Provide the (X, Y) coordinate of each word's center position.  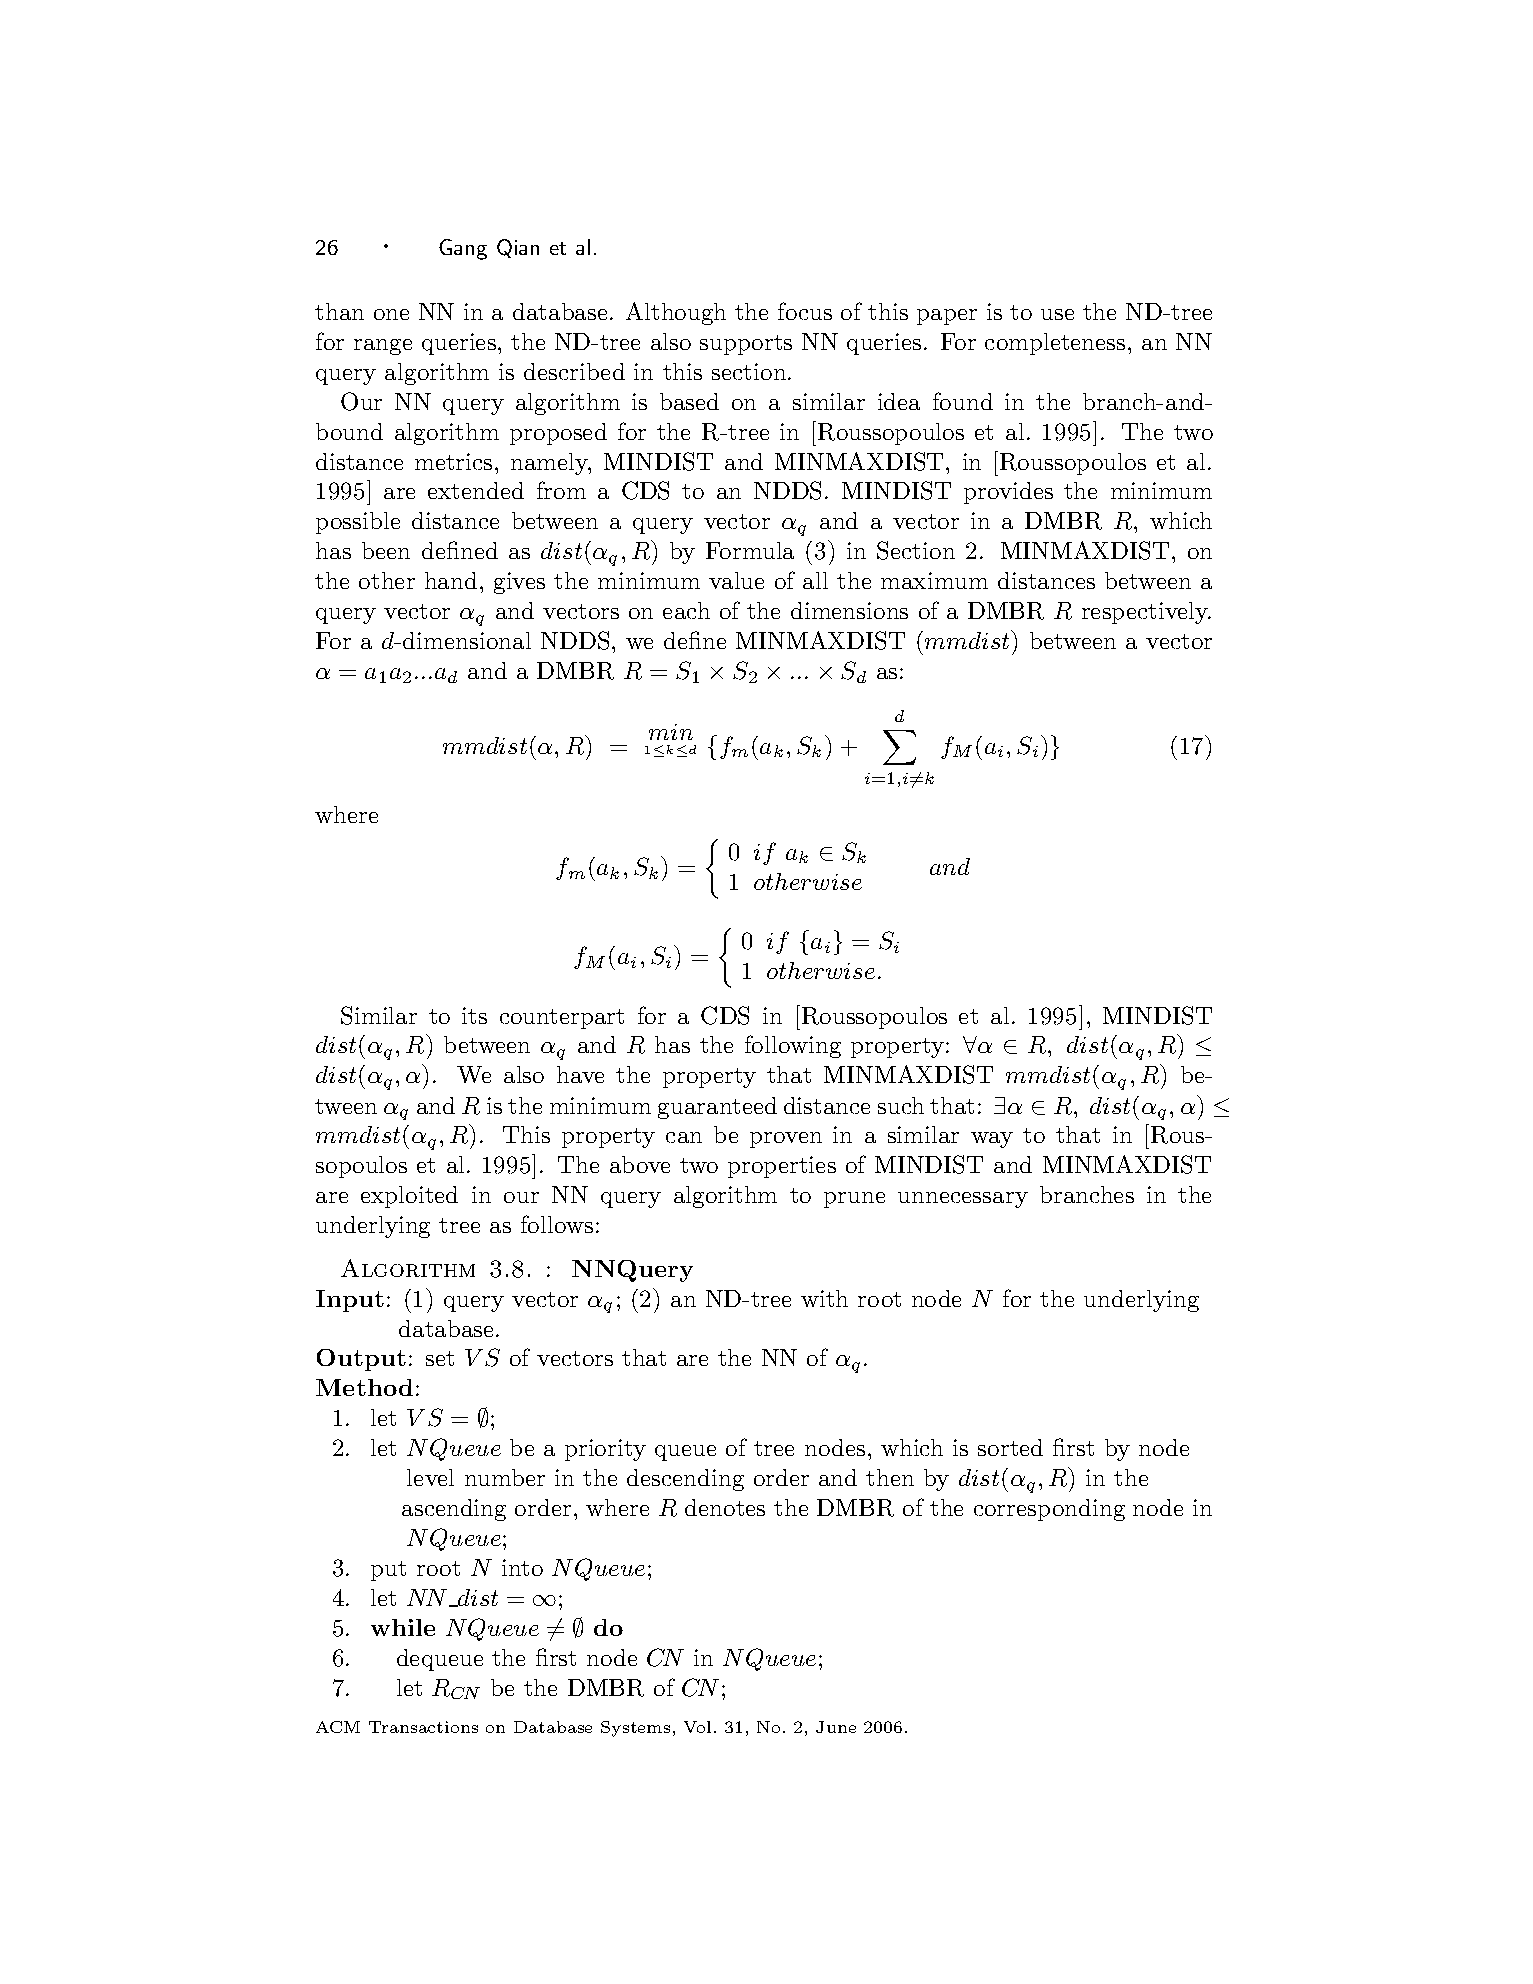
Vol (697, 1727)
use (1057, 314)
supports (746, 345)
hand (451, 580)
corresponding (1049, 1510)
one (391, 314)
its (474, 1015)
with (824, 1298)
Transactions (423, 1727)
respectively (1146, 613)
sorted (1010, 1447)
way (992, 1140)
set (440, 1358)
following (793, 1046)
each (686, 610)
